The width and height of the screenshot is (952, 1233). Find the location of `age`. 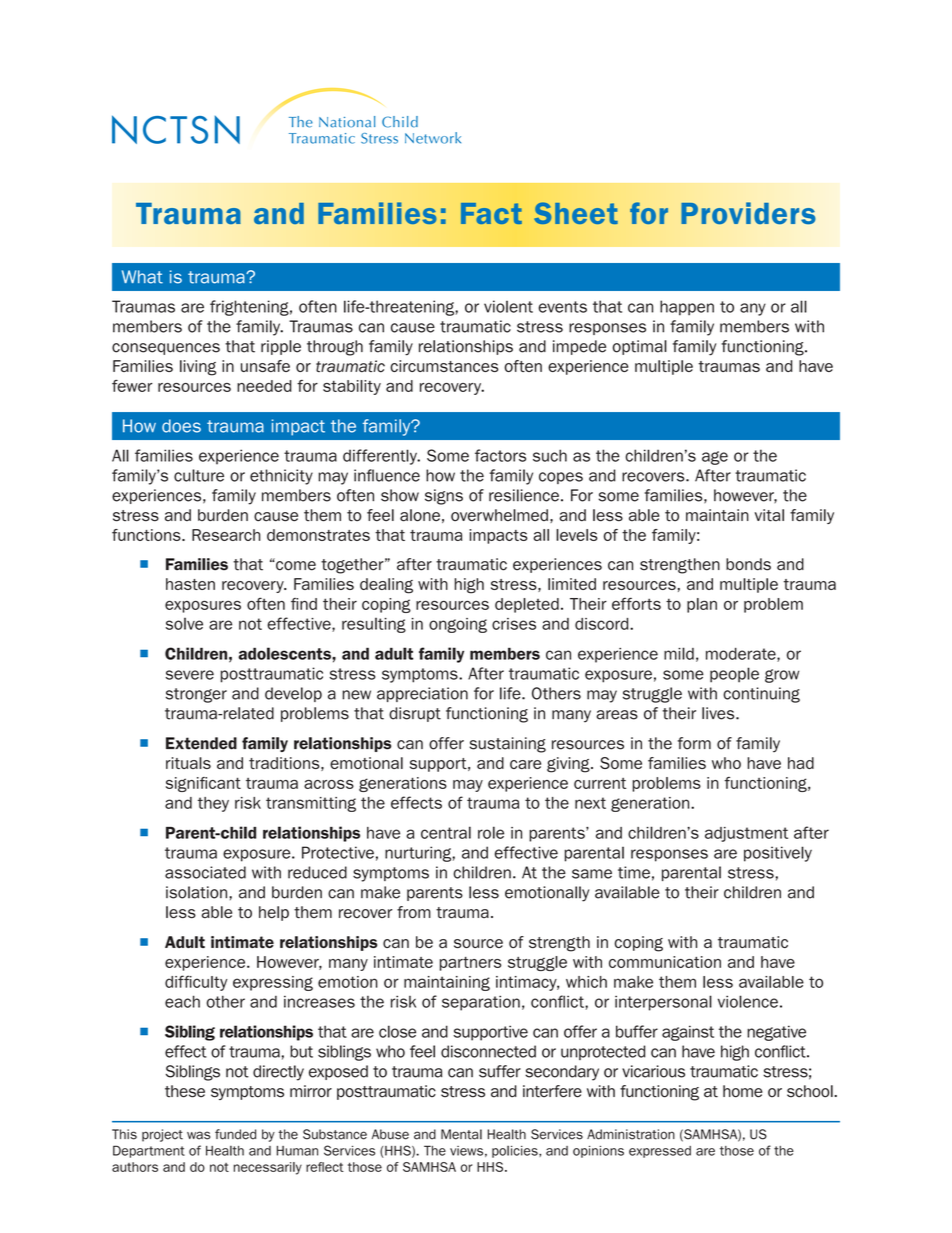

age is located at coordinates (715, 458).
